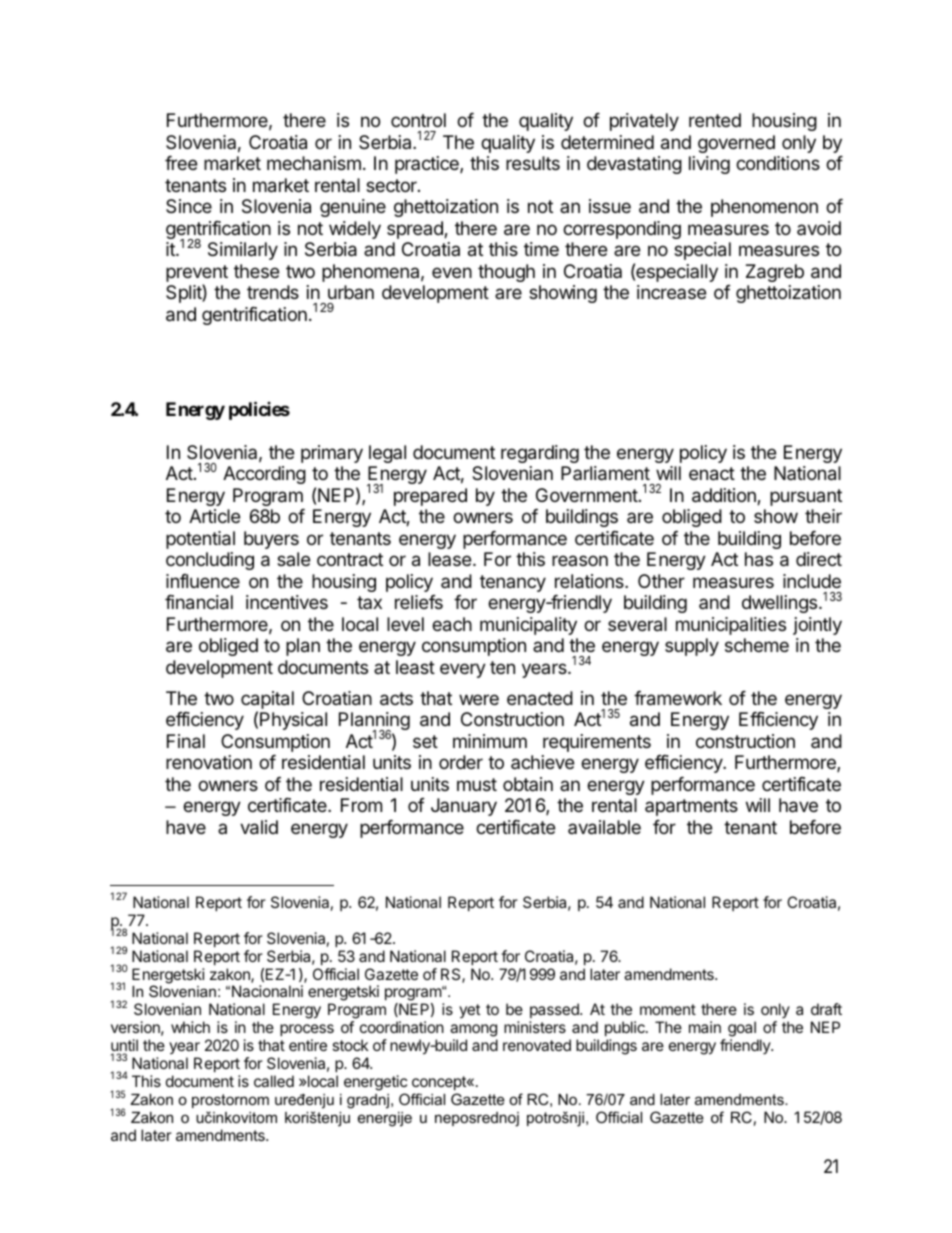  Describe the element at coordinates (452, 624) in the image. I see `each` at that location.
